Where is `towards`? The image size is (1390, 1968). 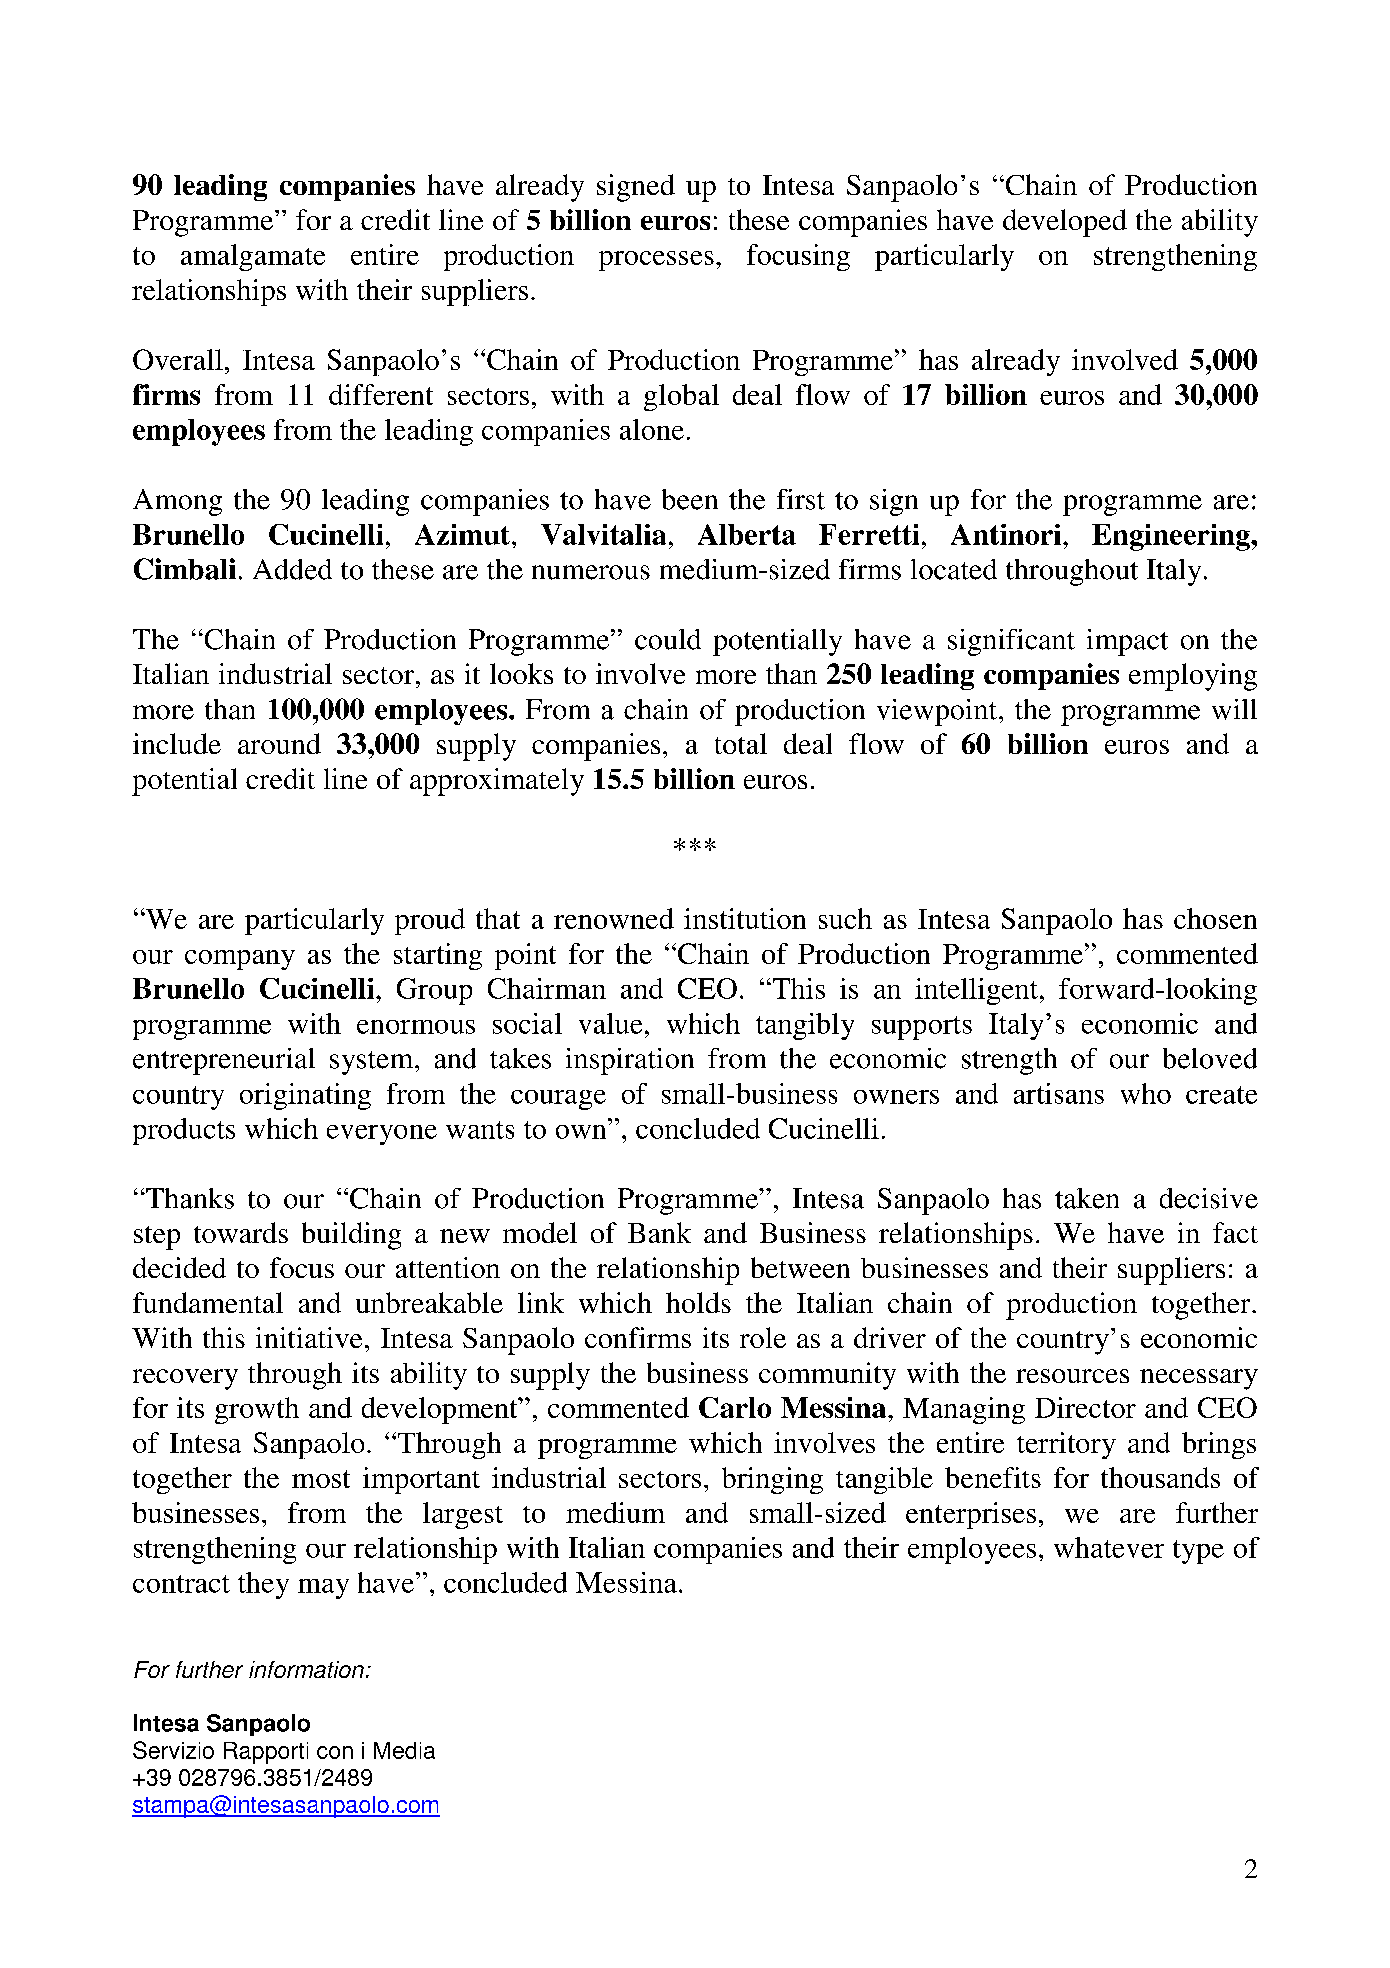
towards is located at coordinates (241, 1232).
